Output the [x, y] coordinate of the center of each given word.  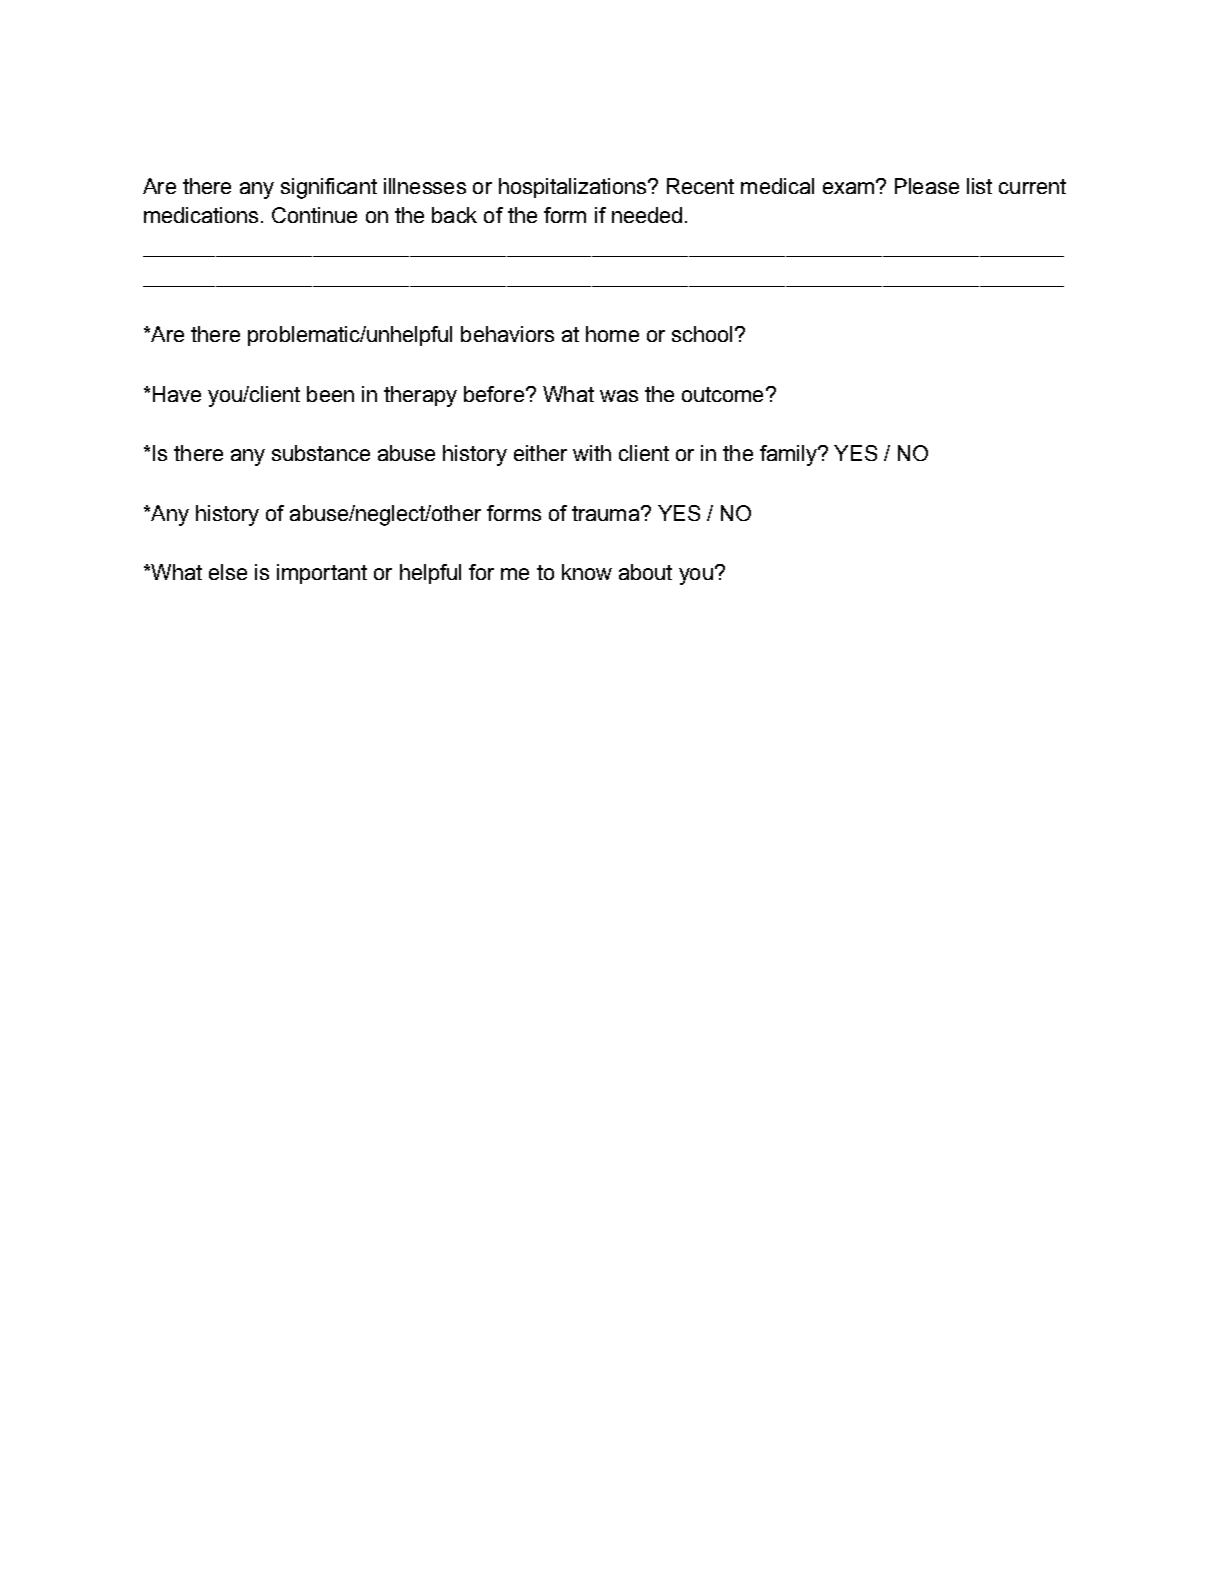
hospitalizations [574, 188]
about [645, 572]
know [587, 572]
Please [927, 186]
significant [329, 188]
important [322, 574]
